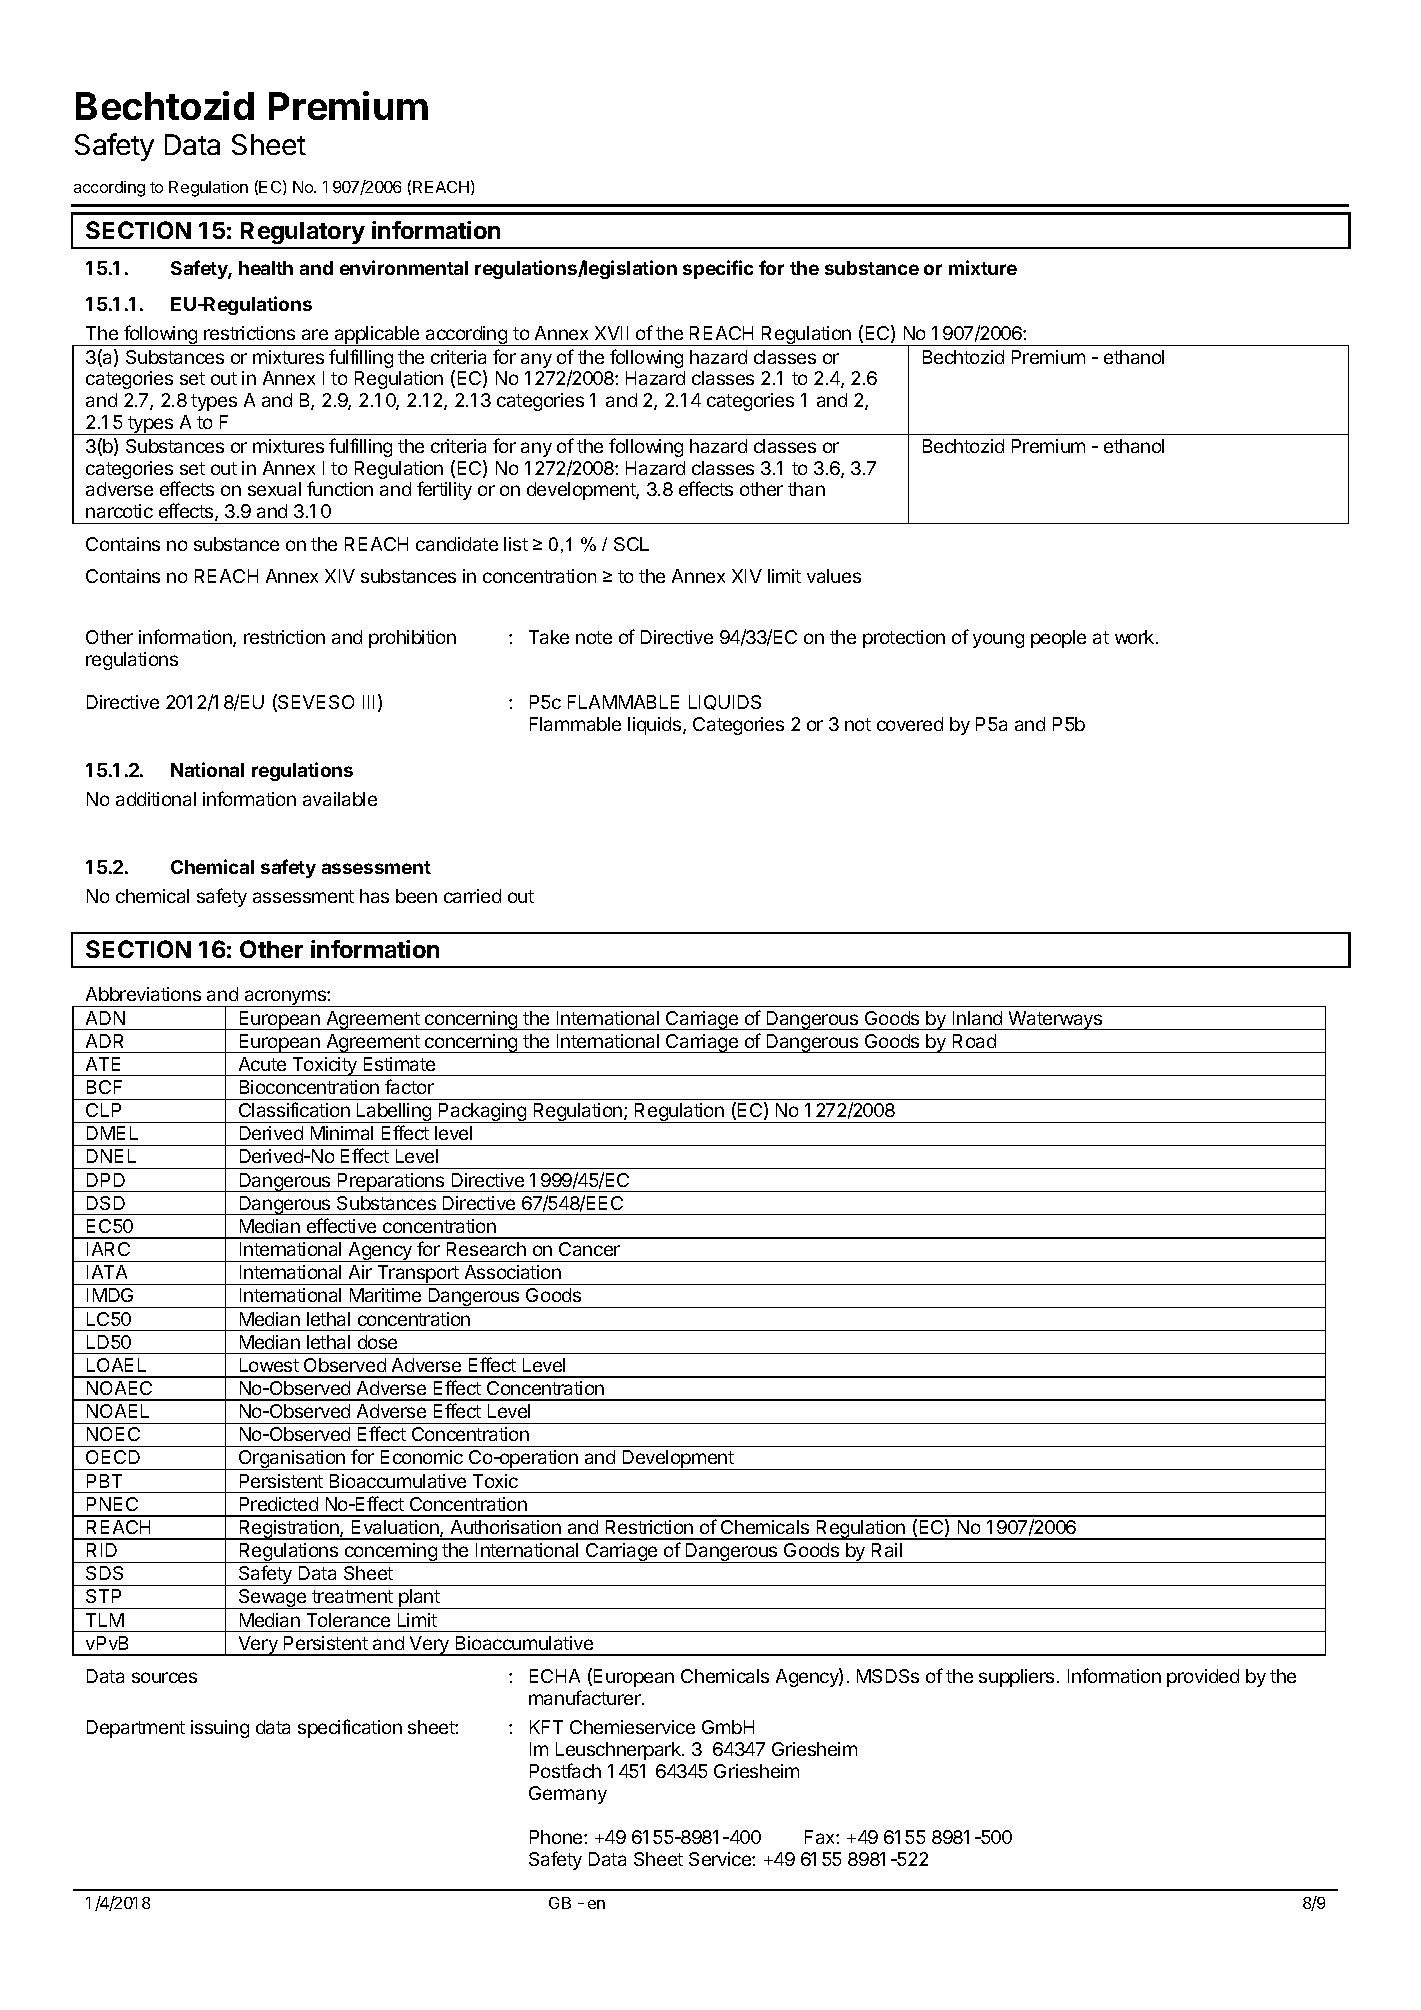 The height and width of the screenshot is (2010, 1421). What do you see at coordinates (974, 1041) in the screenshot?
I see `Road` at bounding box center [974, 1041].
